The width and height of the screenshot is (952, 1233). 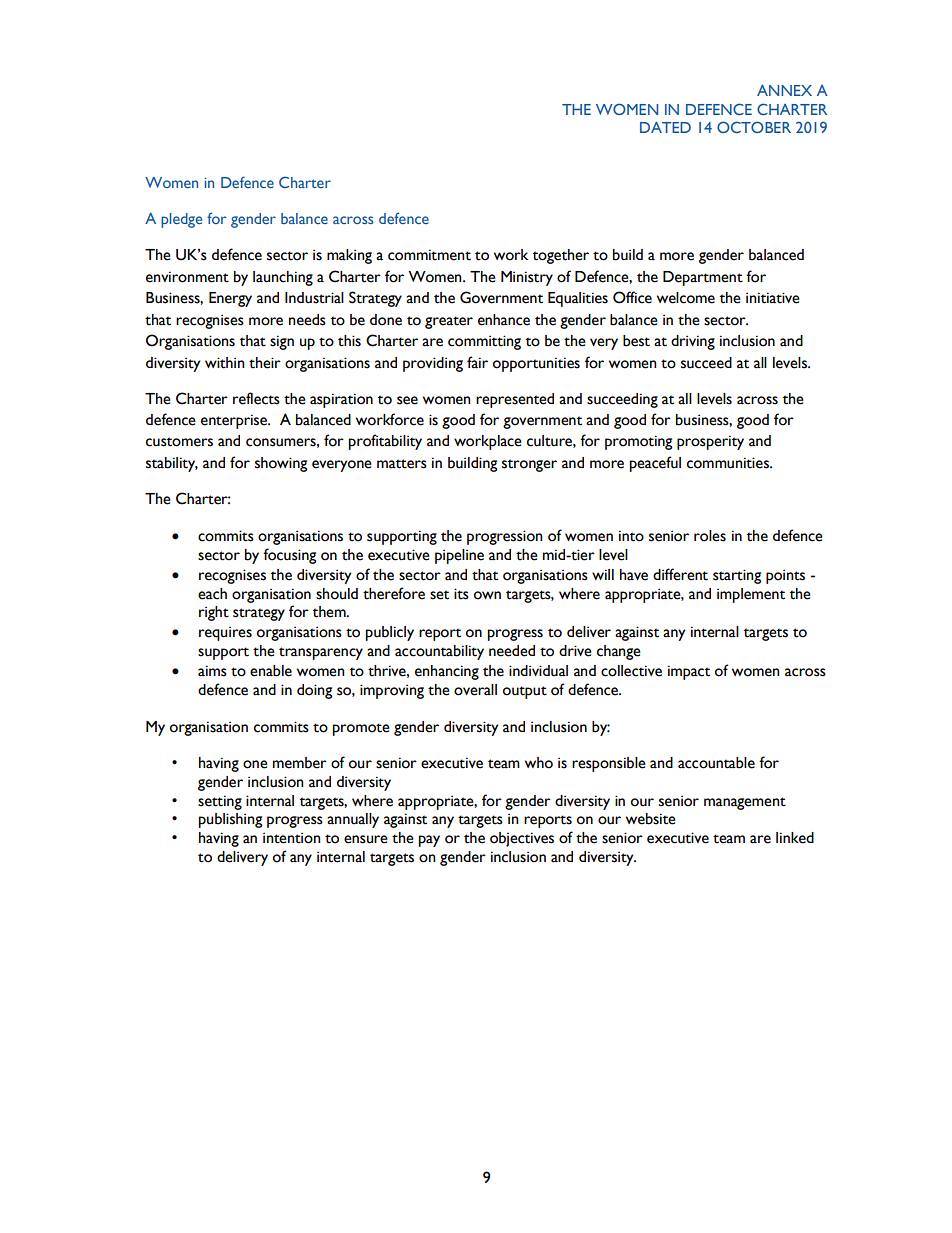 I want to click on publishing, so click(x=230, y=820).
